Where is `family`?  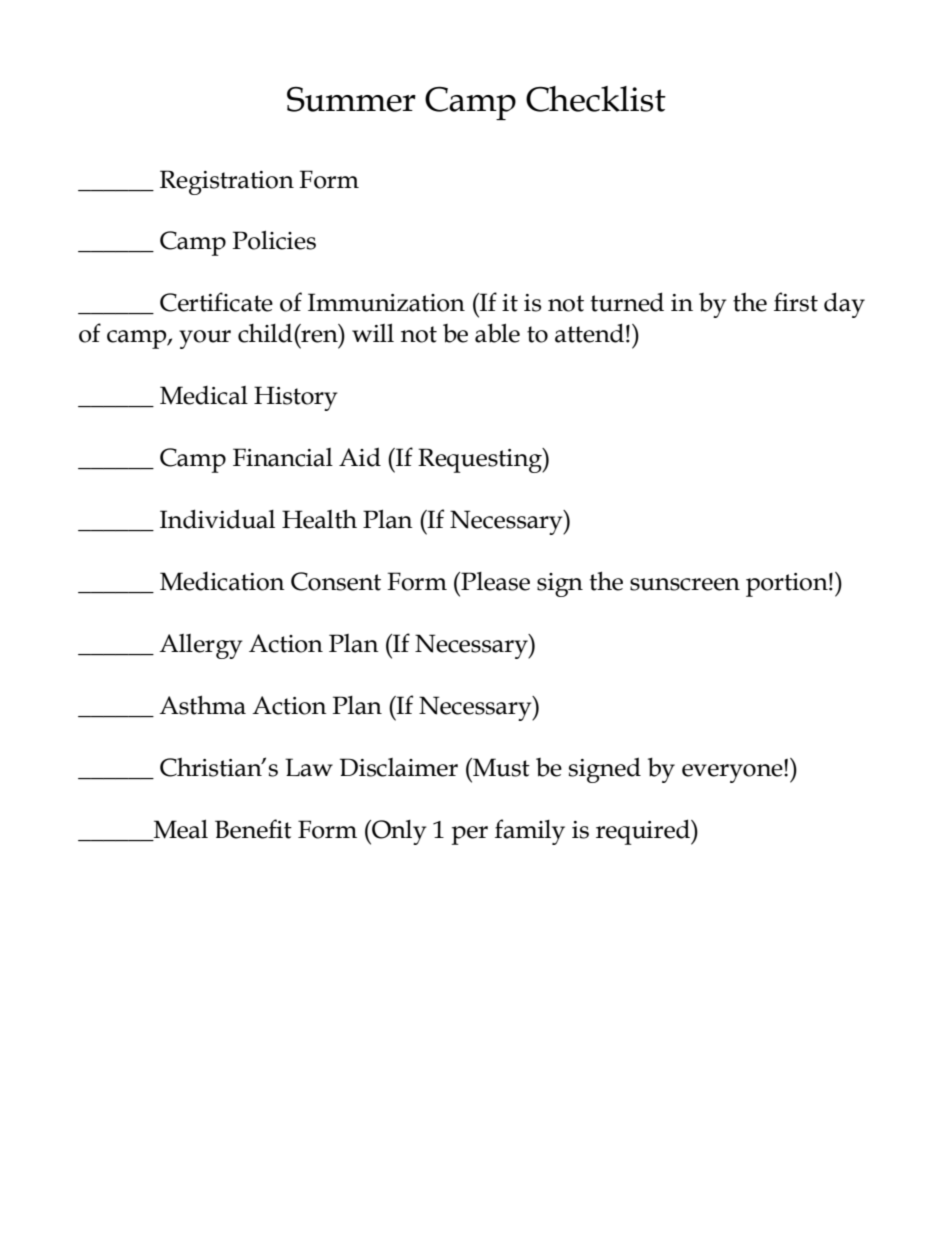
family is located at coordinates (530, 832).
